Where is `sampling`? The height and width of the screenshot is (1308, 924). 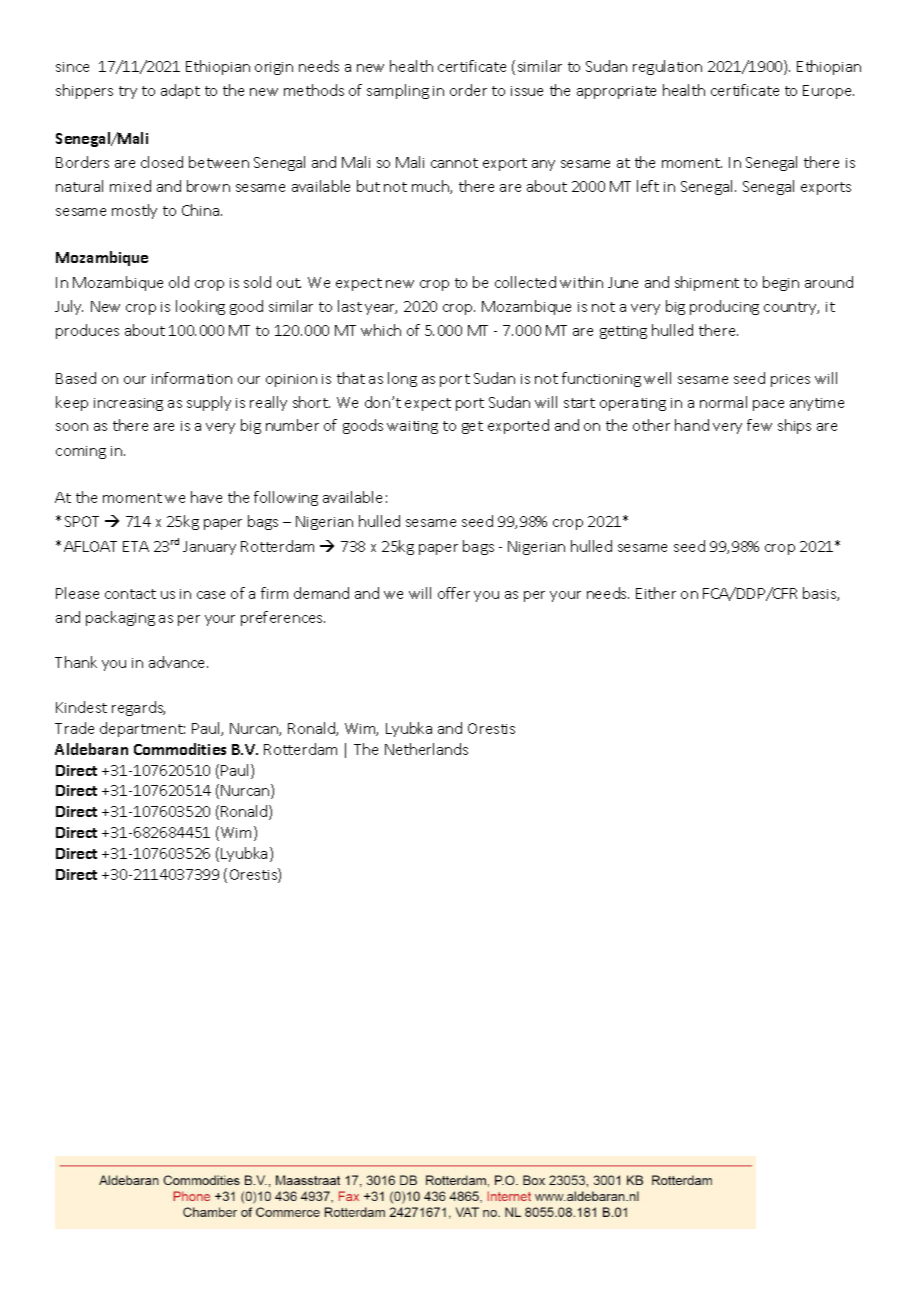
sampling is located at coordinates (398, 91).
